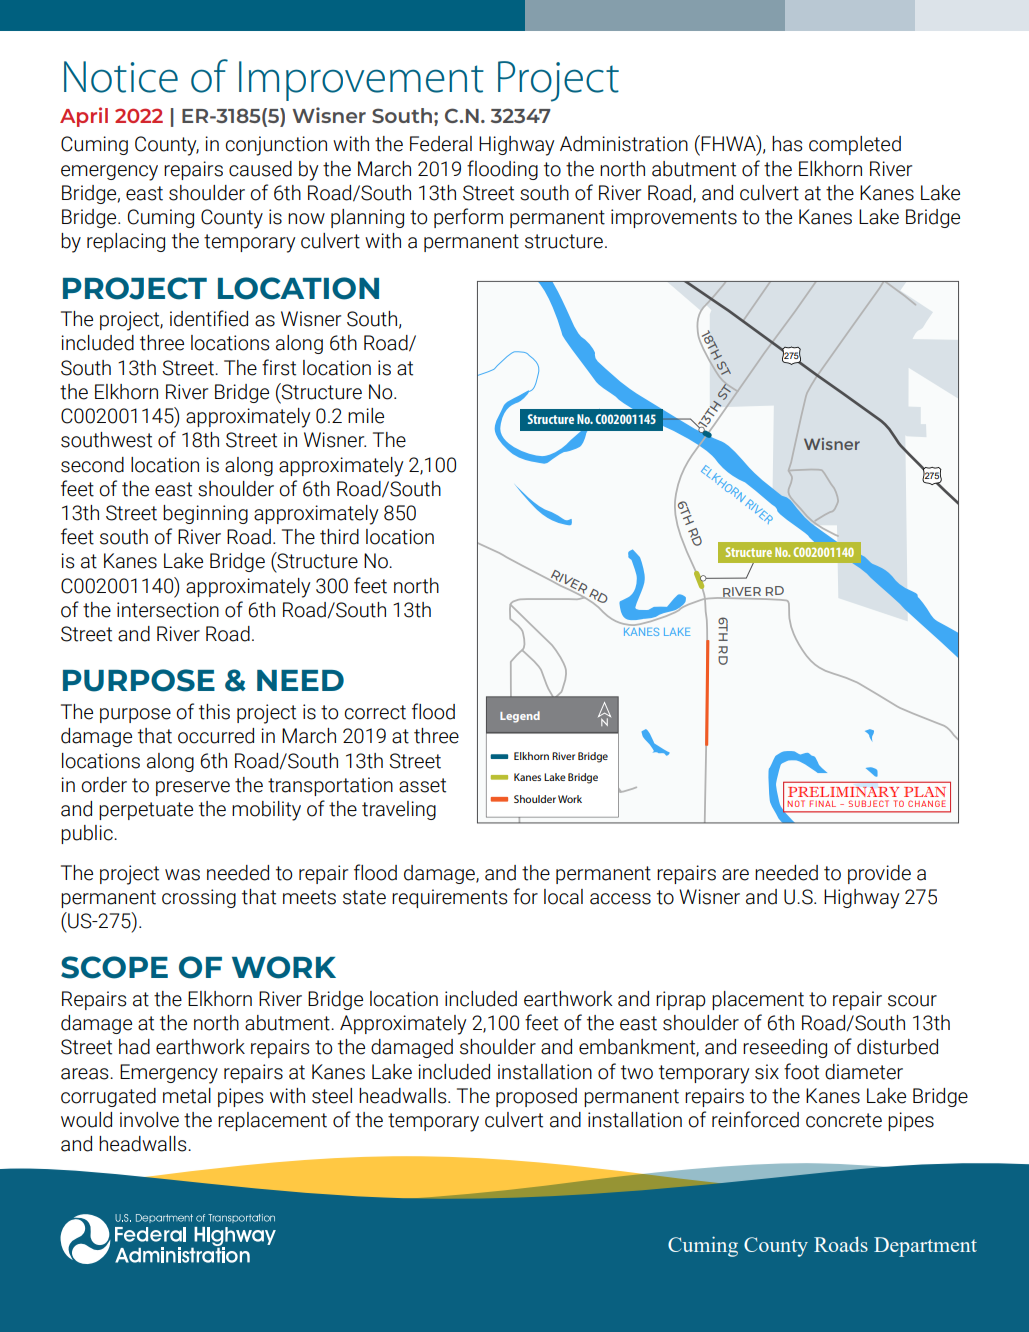  What do you see at coordinates (441, 144) in the document?
I see `Federal` at bounding box center [441, 144].
